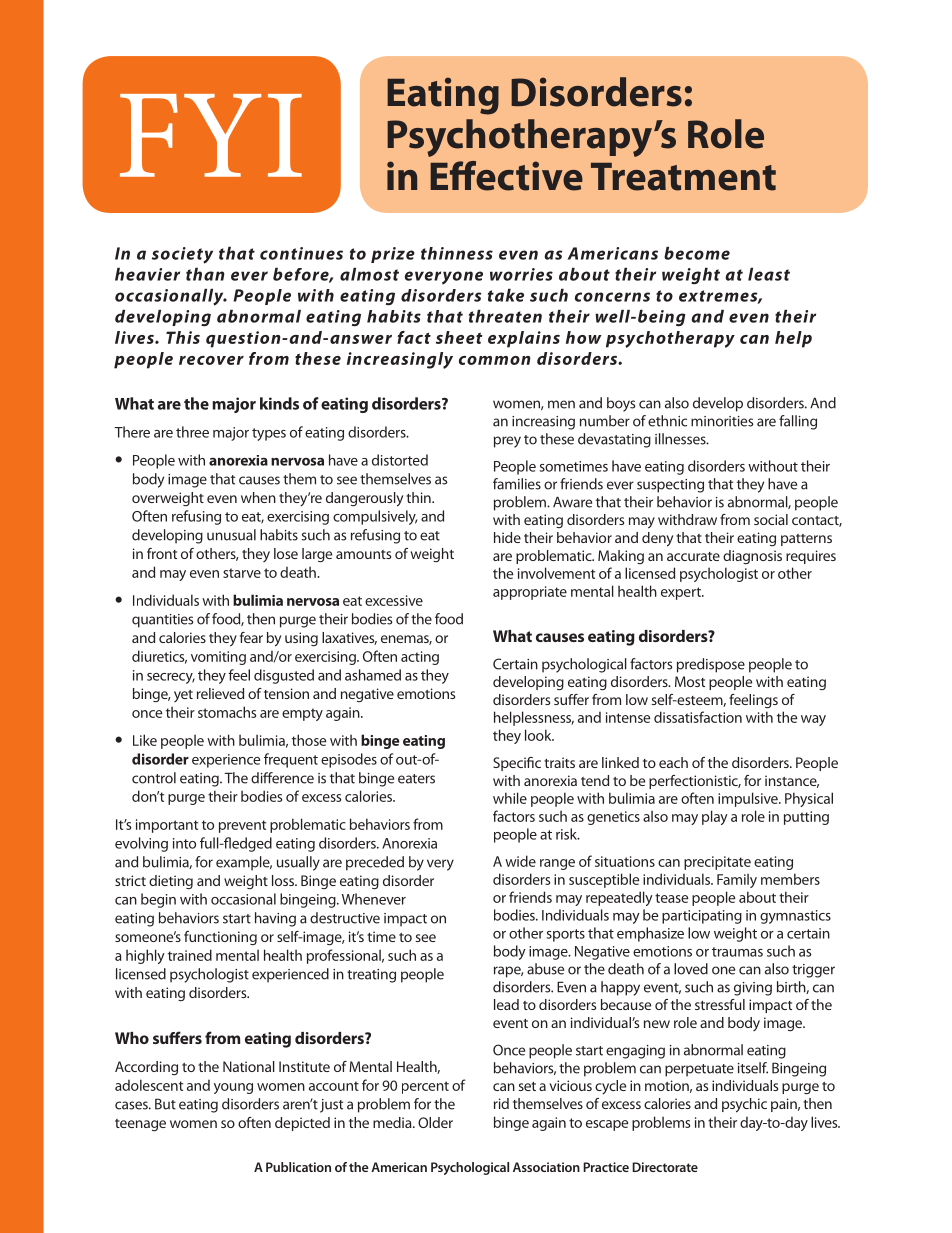  What do you see at coordinates (435, 1122) in the document?
I see `Older` at bounding box center [435, 1122].
